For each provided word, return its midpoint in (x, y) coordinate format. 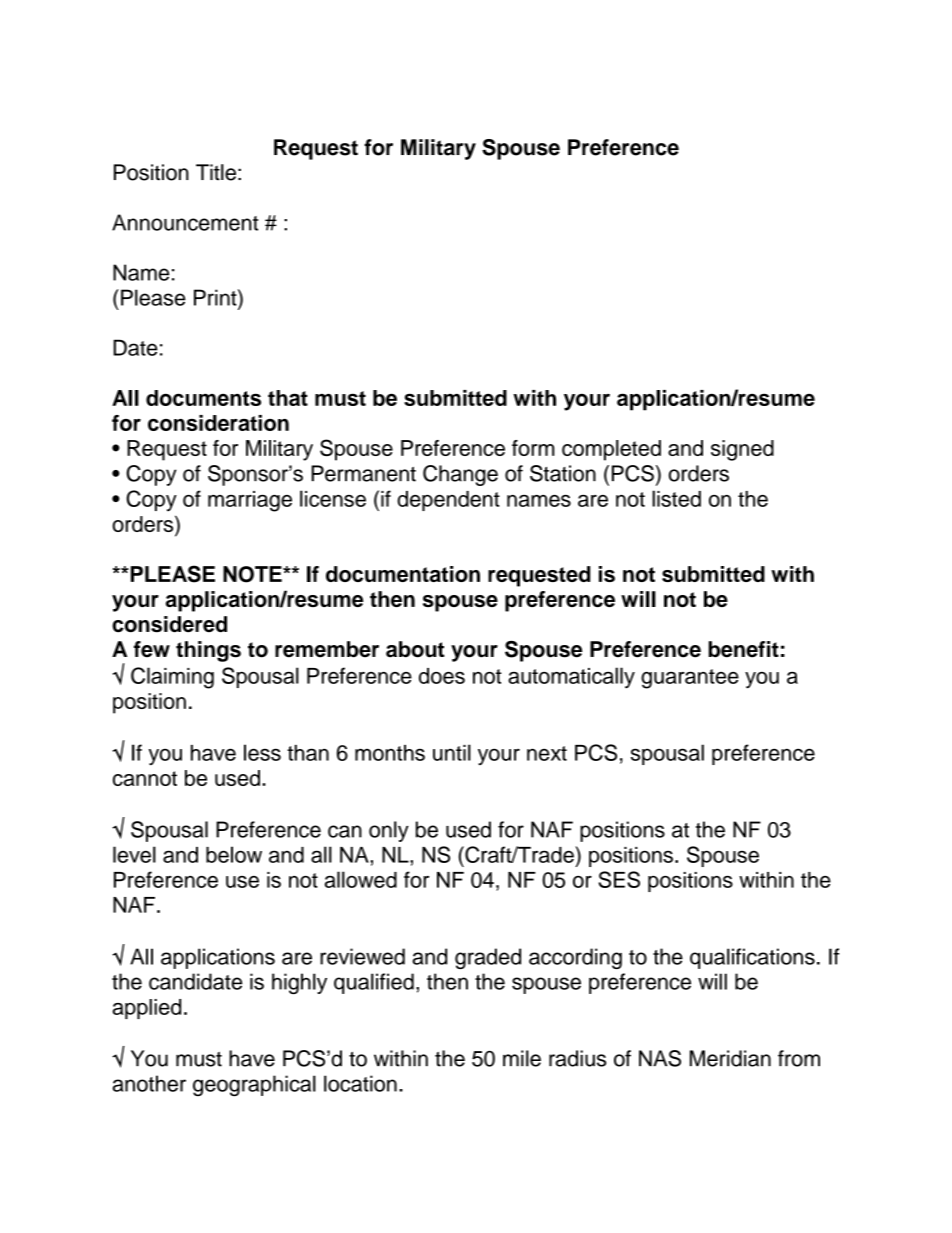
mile (522, 1058)
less (262, 752)
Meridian (730, 1058)
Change (460, 475)
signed (742, 450)
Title (216, 172)
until (452, 752)
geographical (254, 1086)
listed (676, 498)
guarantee (690, 679)
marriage (250, 501)
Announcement (185, 222)
